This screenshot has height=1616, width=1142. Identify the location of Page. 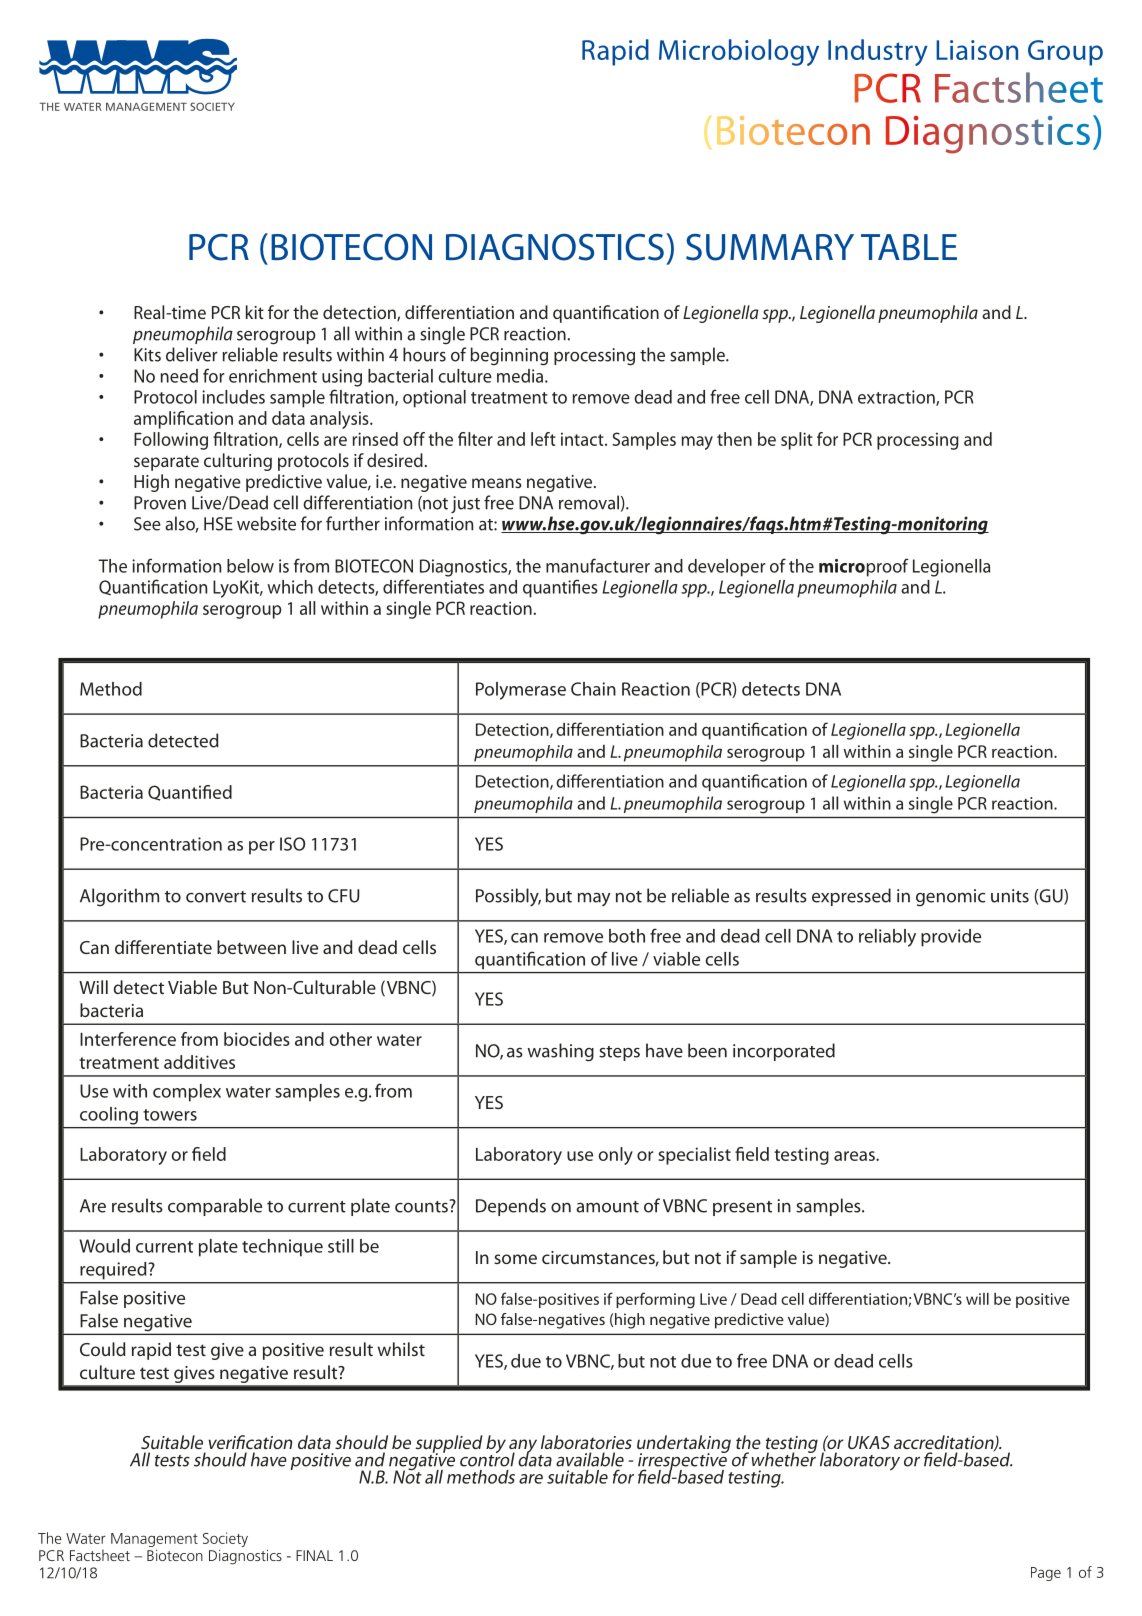
(1046, 1574).
